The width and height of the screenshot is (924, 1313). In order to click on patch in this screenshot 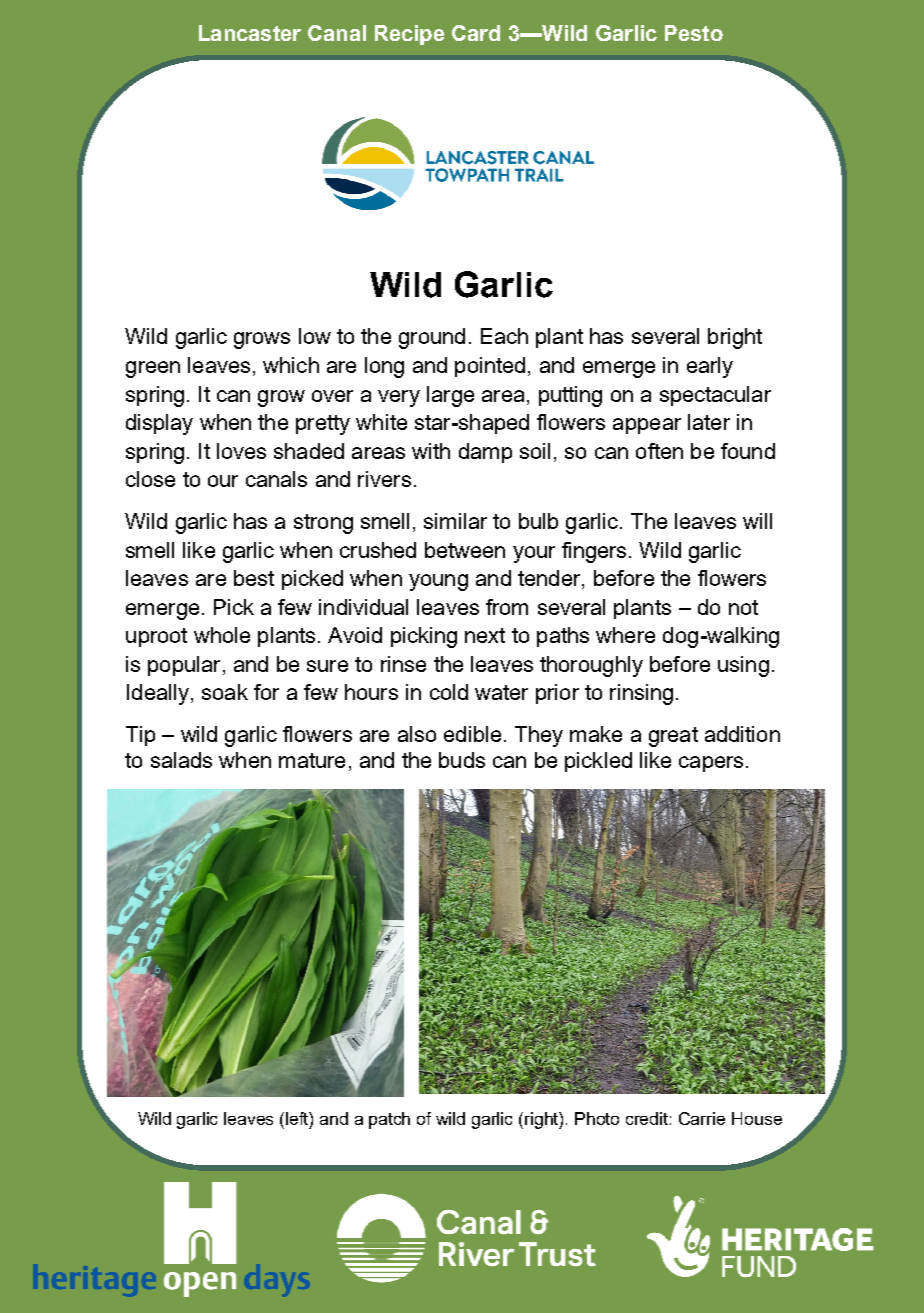, I will do `click(389, 1120)`.
